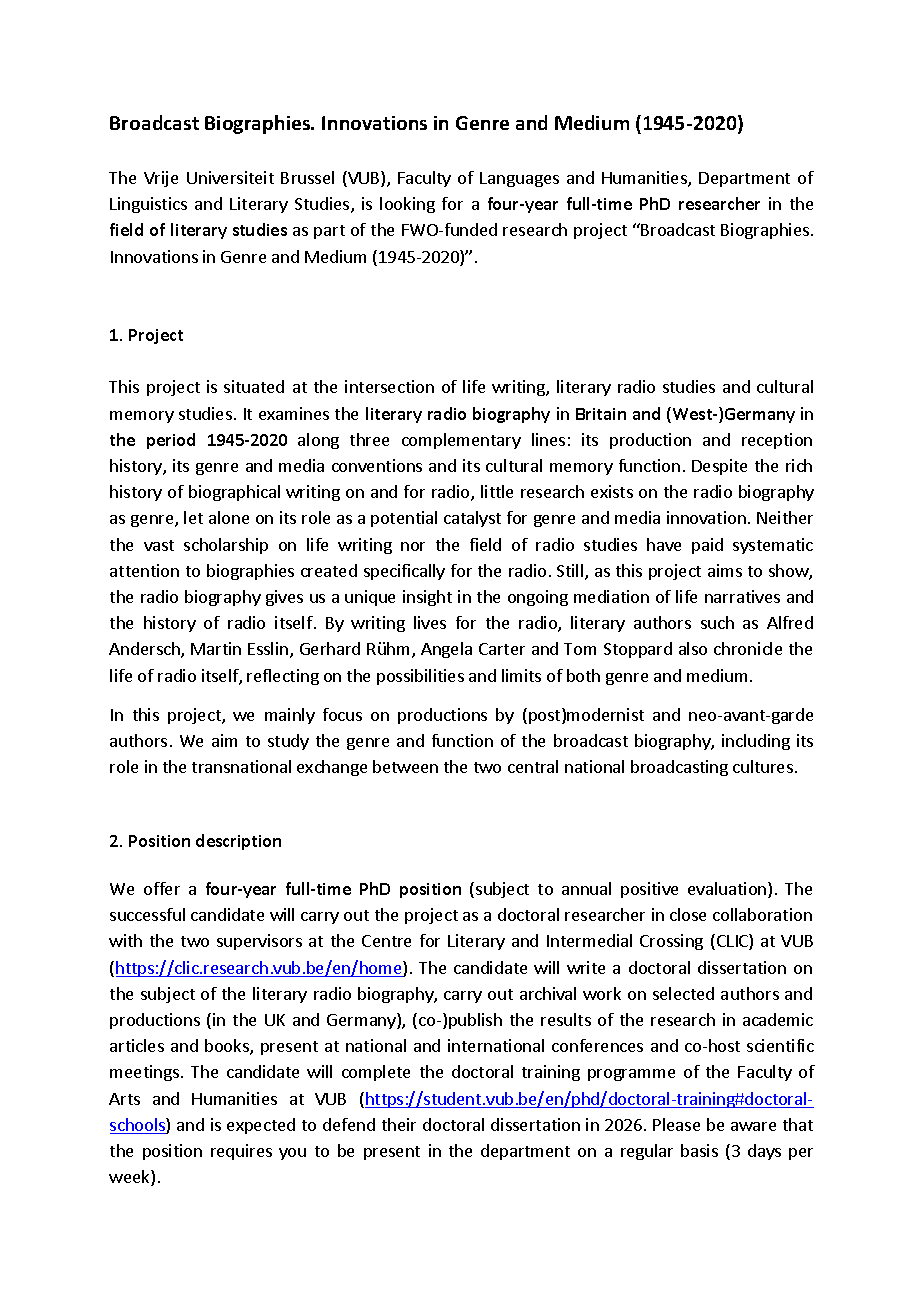  I want to click on paid, so click(707, 546).
